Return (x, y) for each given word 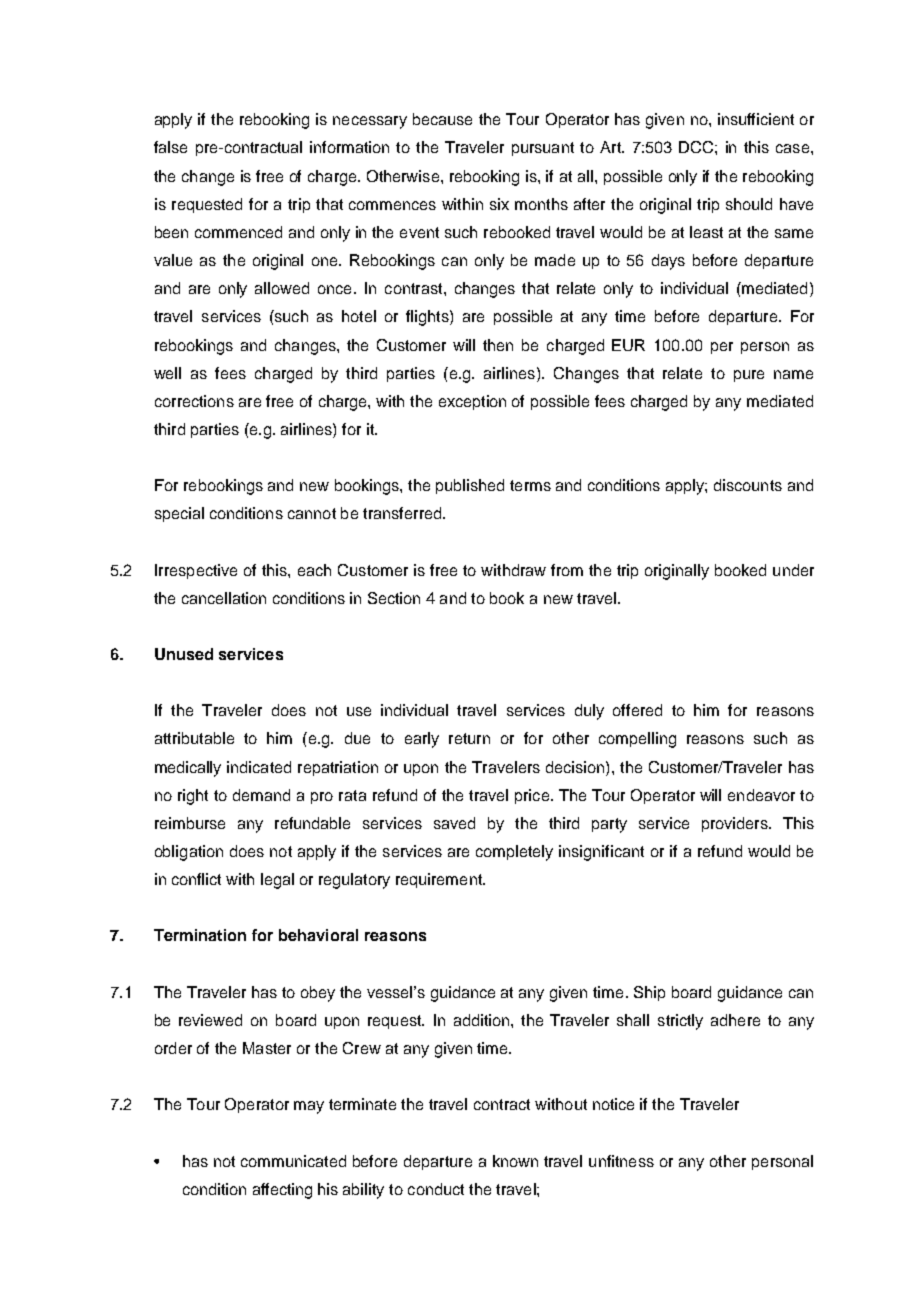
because (442, 119)
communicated (293, 1161)
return (469, 738)
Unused (184, 654)
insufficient (756, 119)
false (170, 147)
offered (637, 710)
